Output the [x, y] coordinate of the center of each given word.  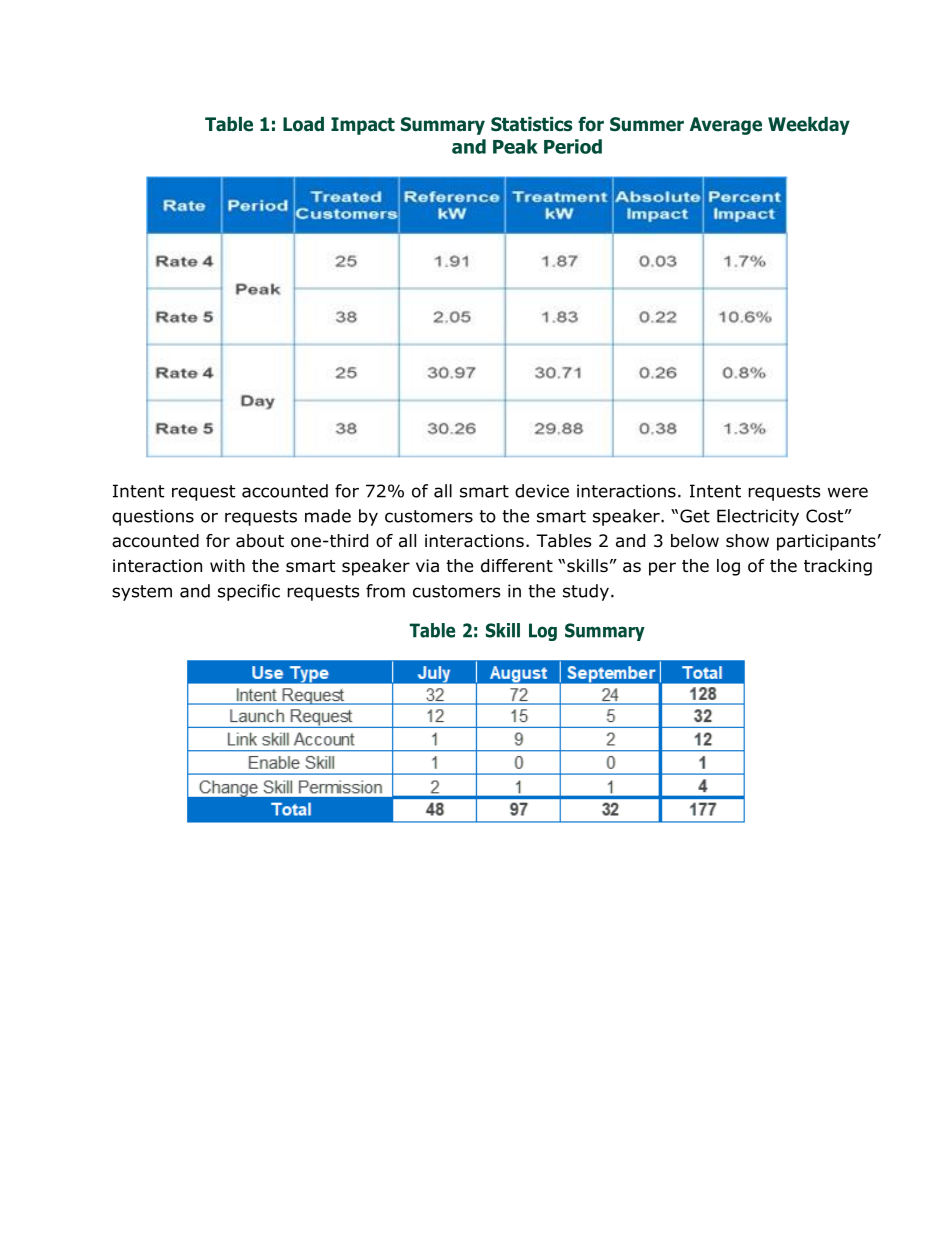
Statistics [531, 124]
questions [153, 517]
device [542, 491]
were [848, 492]
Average [726, 126]
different [517, 566]
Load [303, 124]
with [227, 565]
